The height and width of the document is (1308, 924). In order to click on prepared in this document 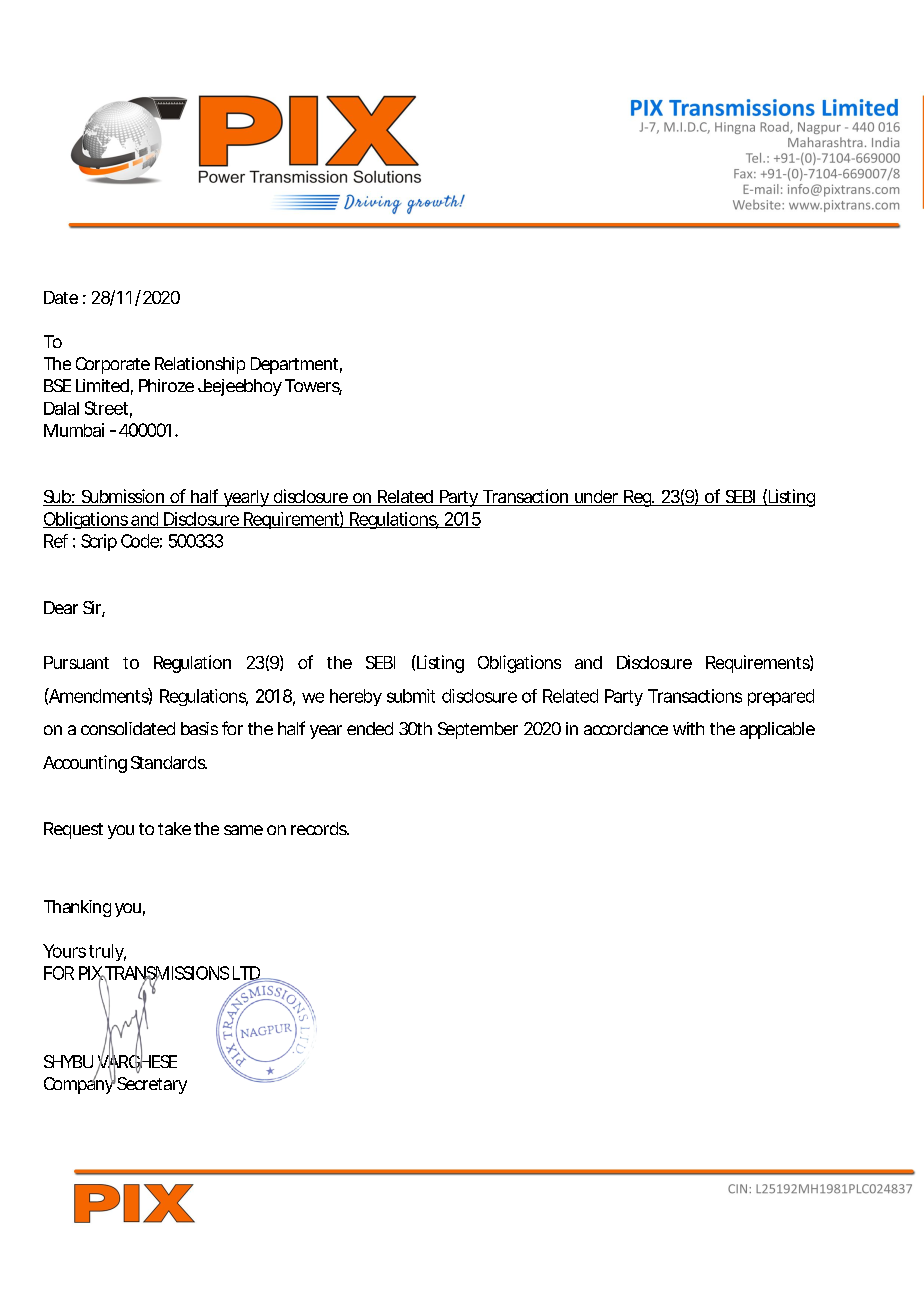, I will do `click(781, 697)`.
